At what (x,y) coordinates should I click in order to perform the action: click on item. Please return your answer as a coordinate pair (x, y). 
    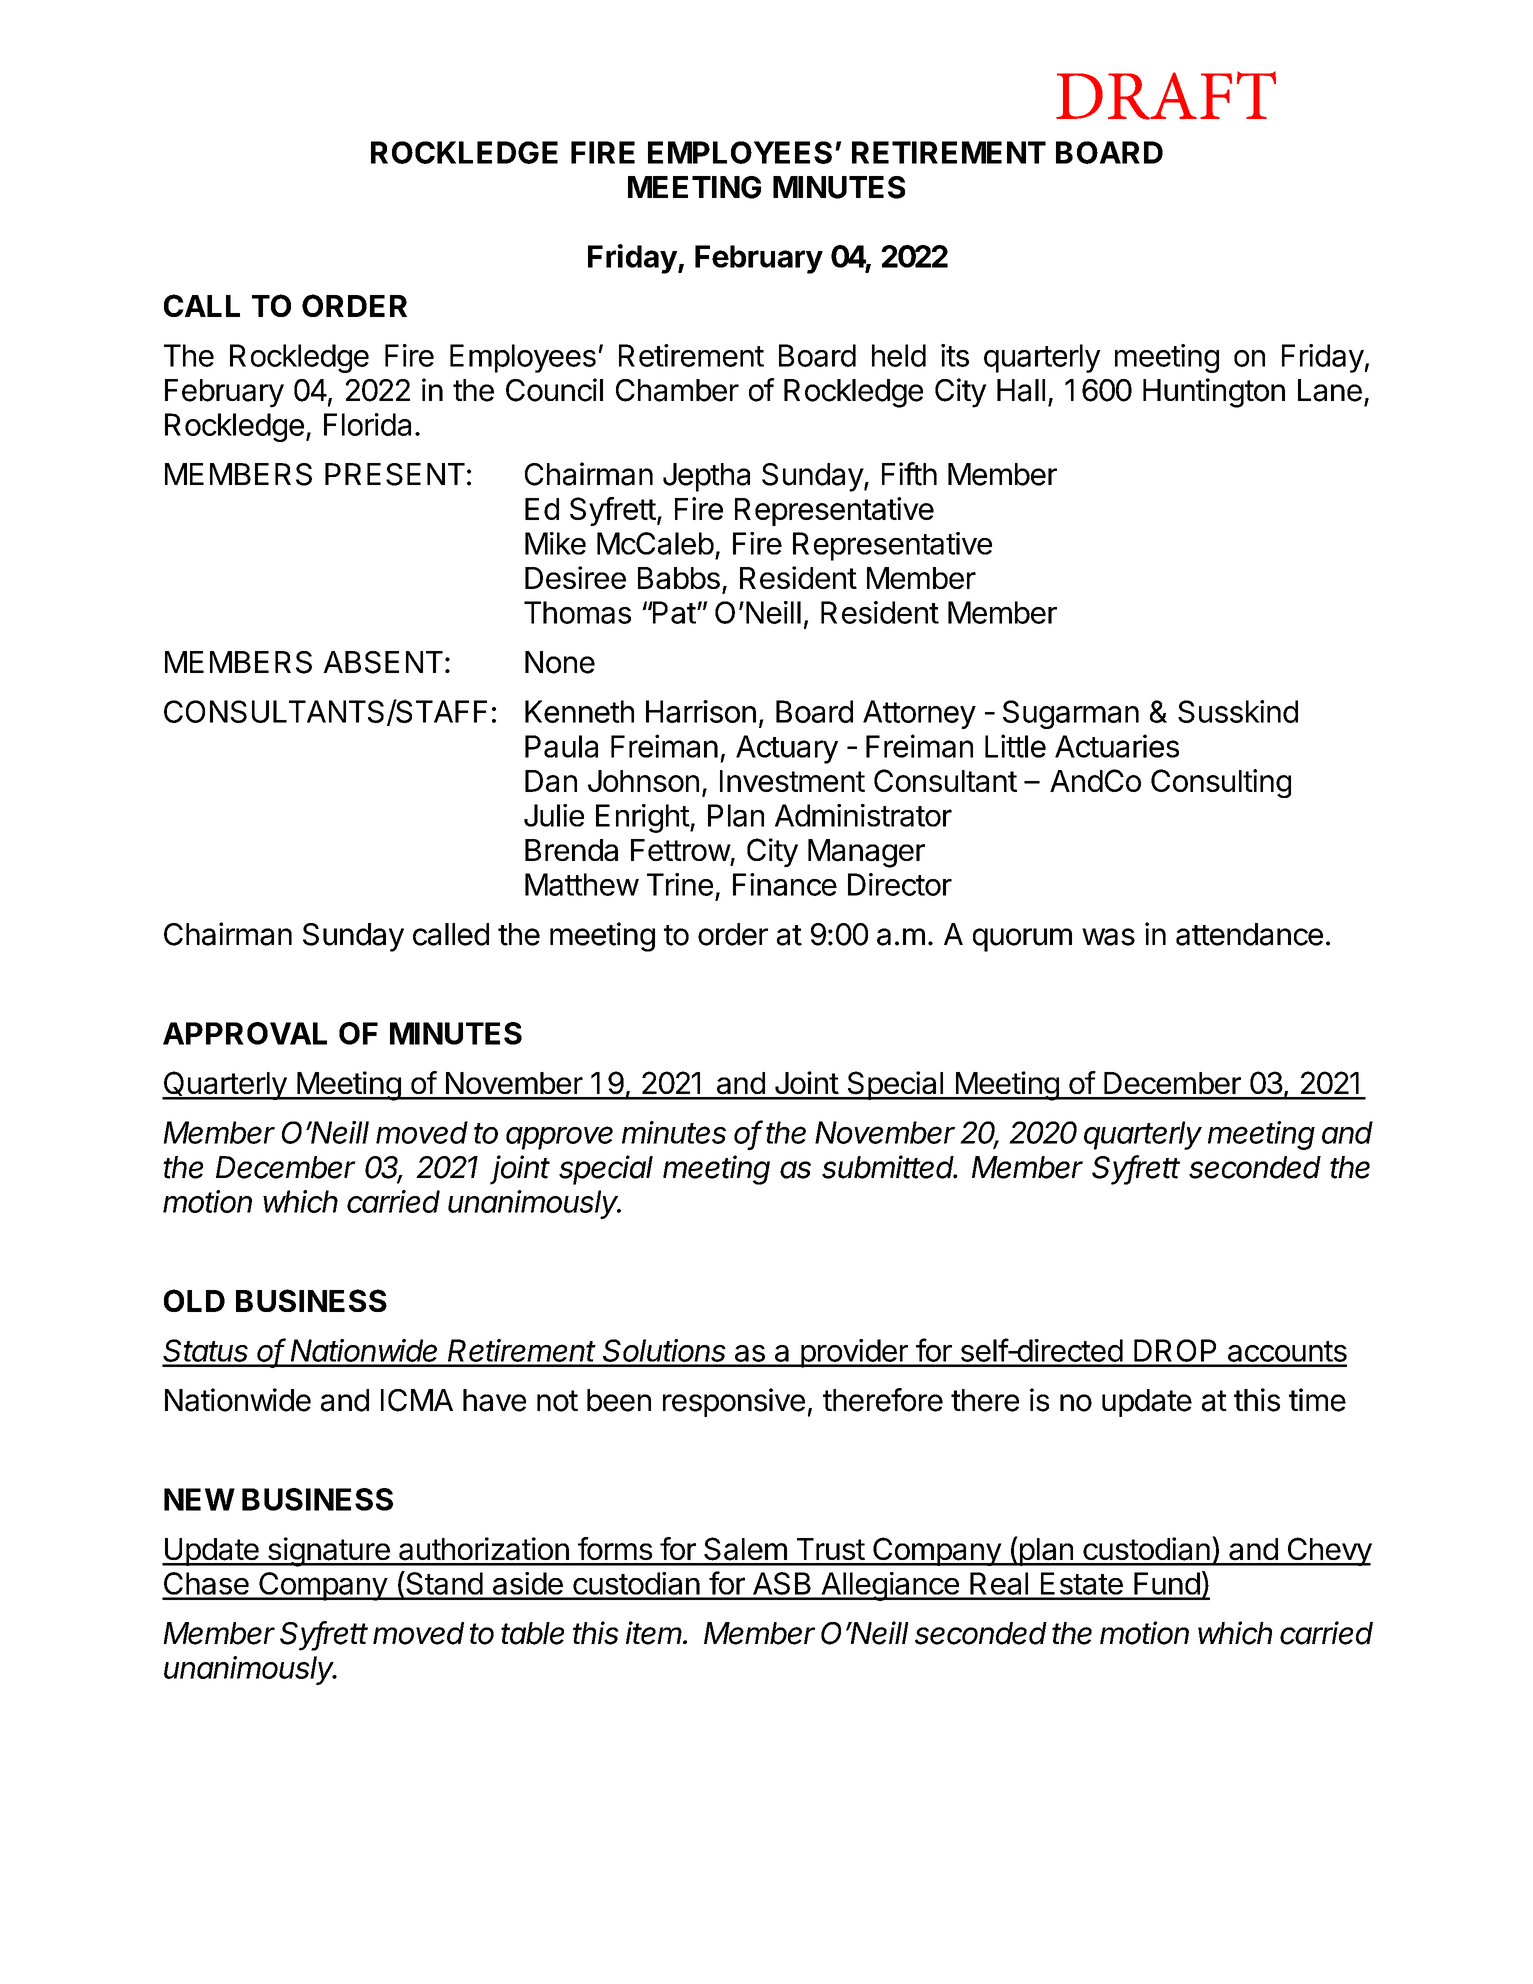
    Looking at the image, I should click on (655, 1633).
